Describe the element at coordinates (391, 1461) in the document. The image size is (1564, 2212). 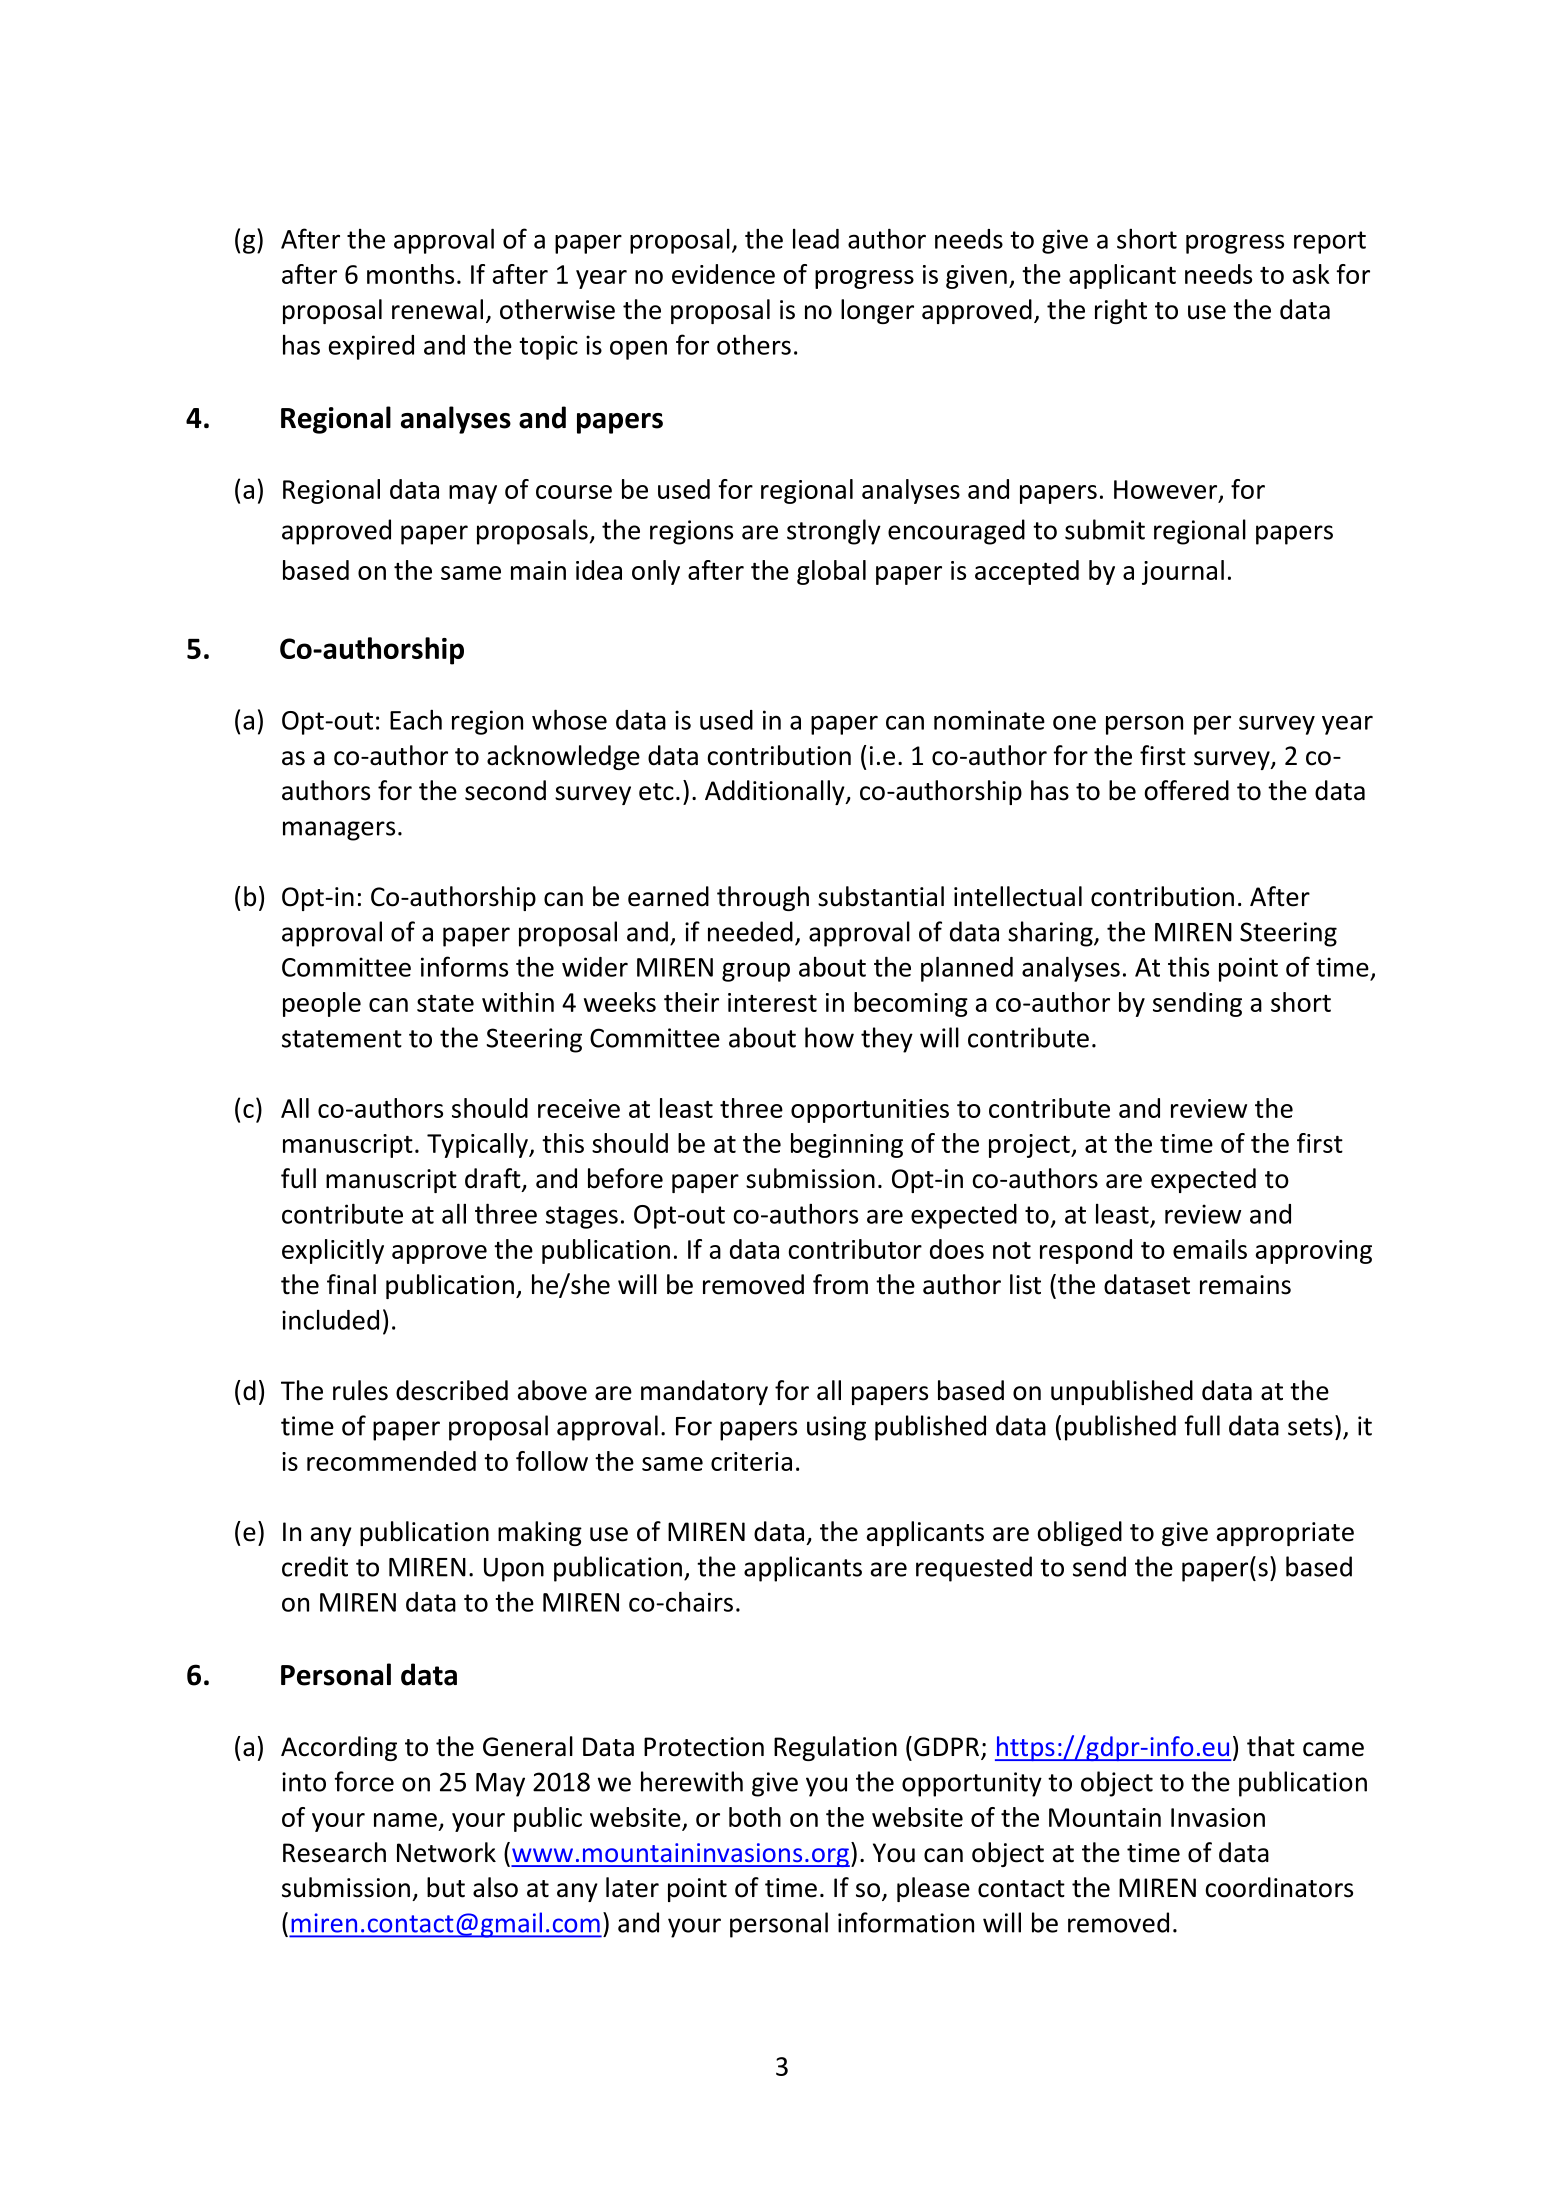
I see `recommended` at that location.
